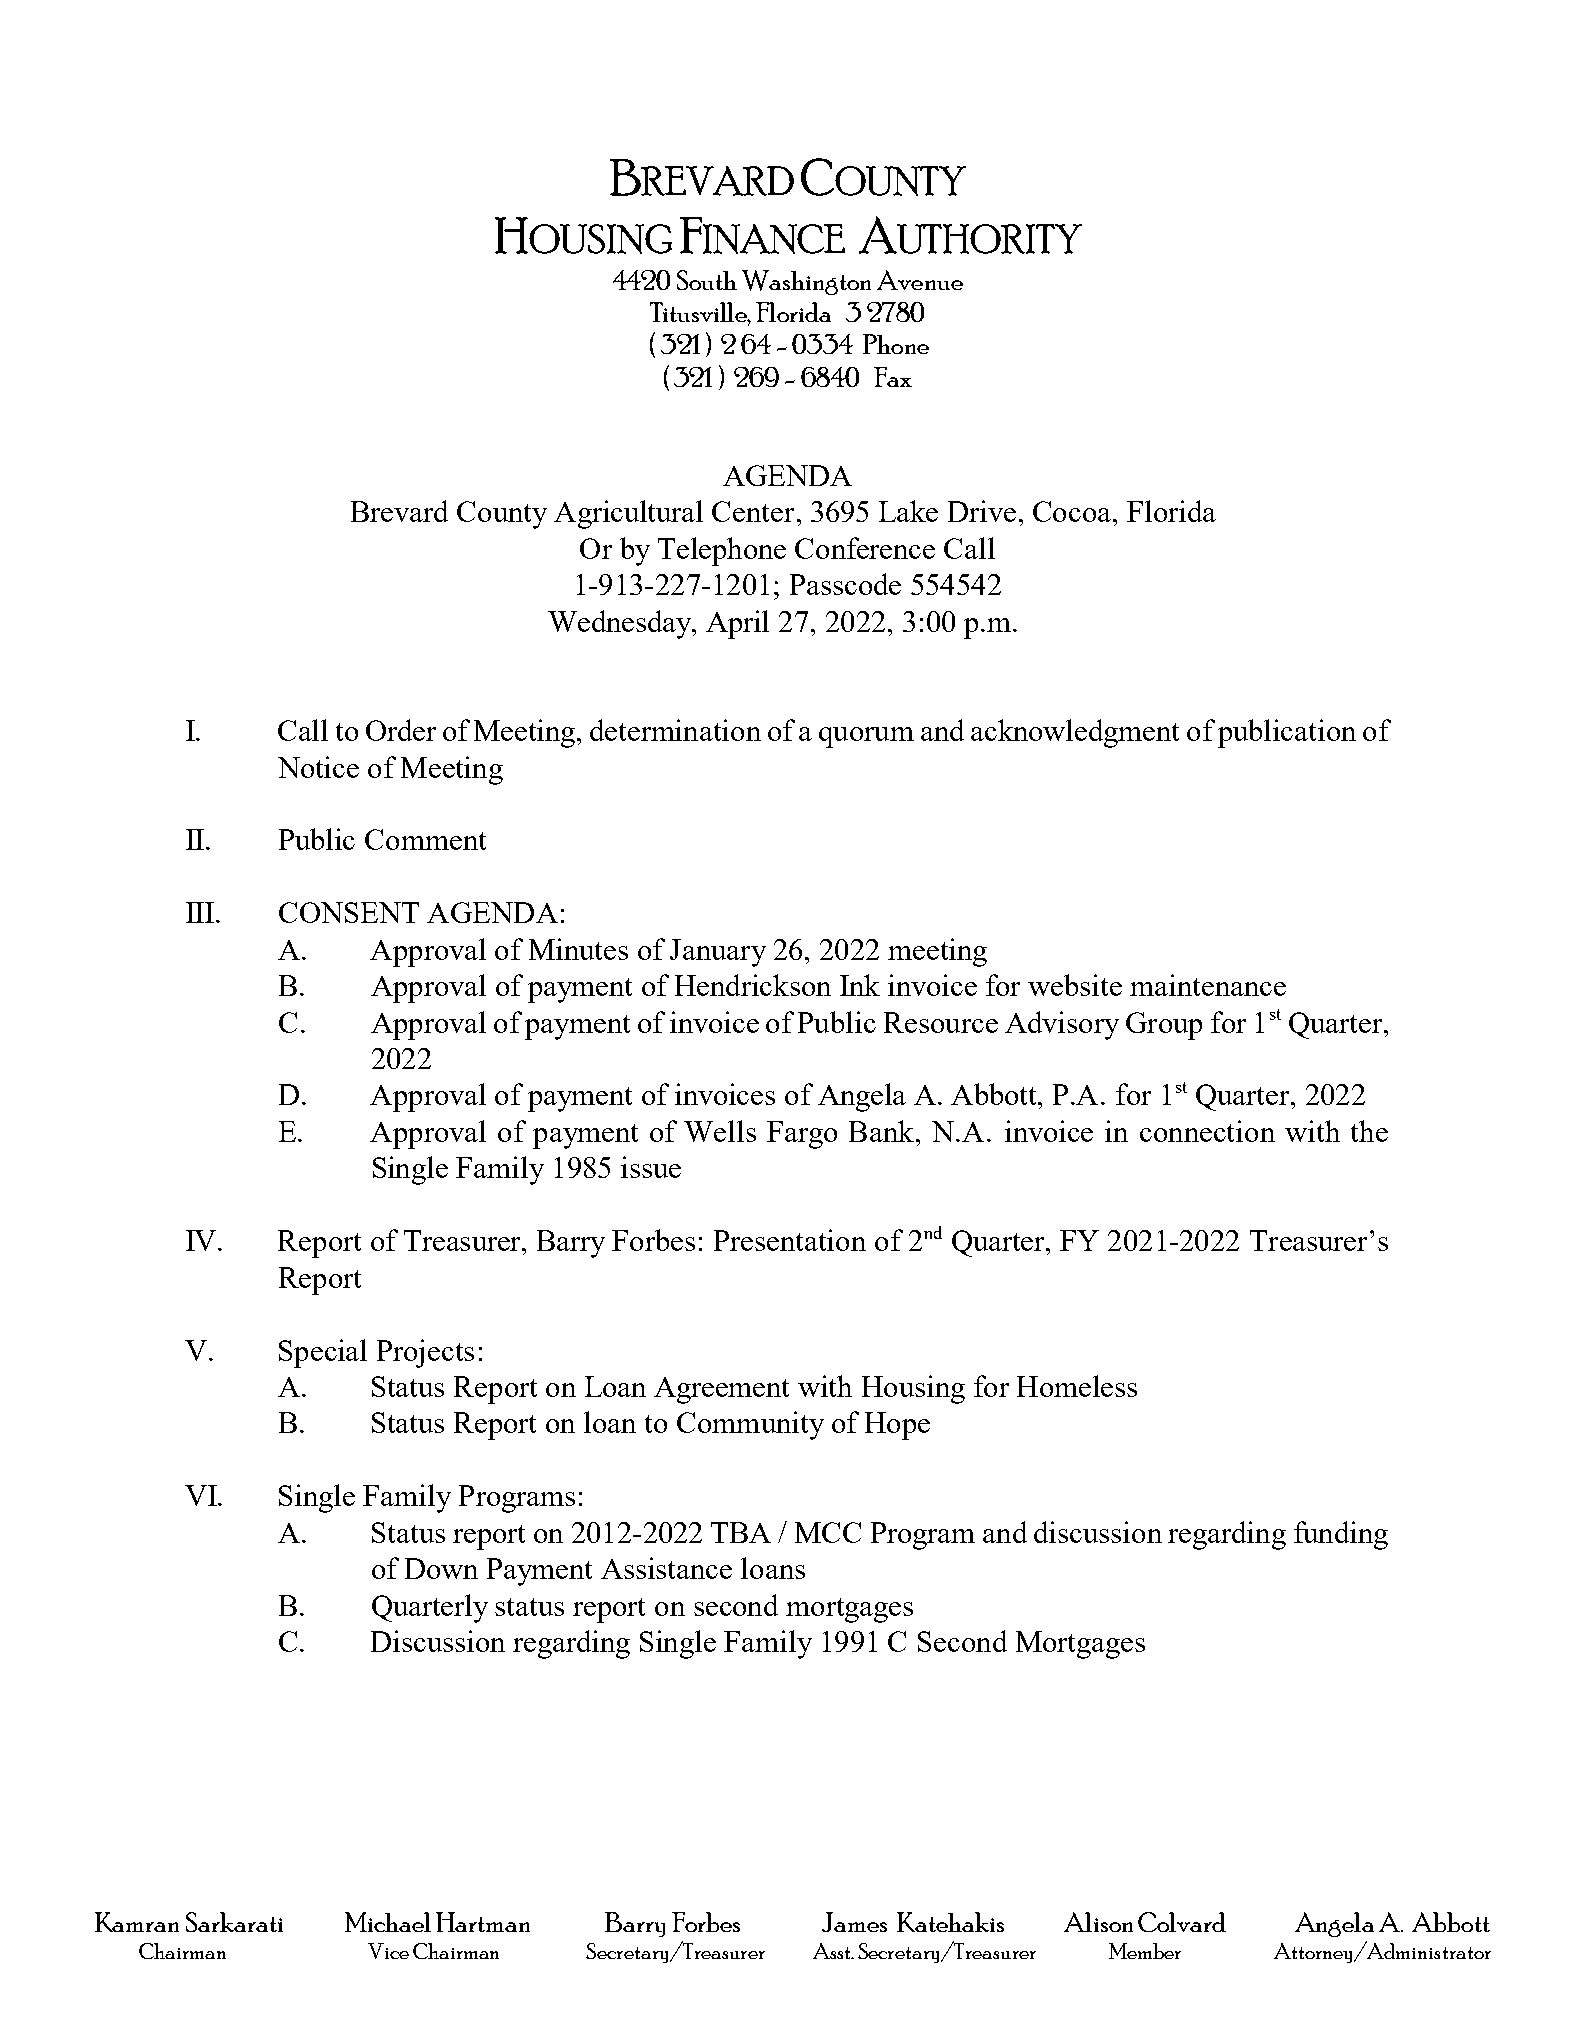 The height and width of the document is (2038, 1575). I want to click on Michael, so click(388, 1922).
